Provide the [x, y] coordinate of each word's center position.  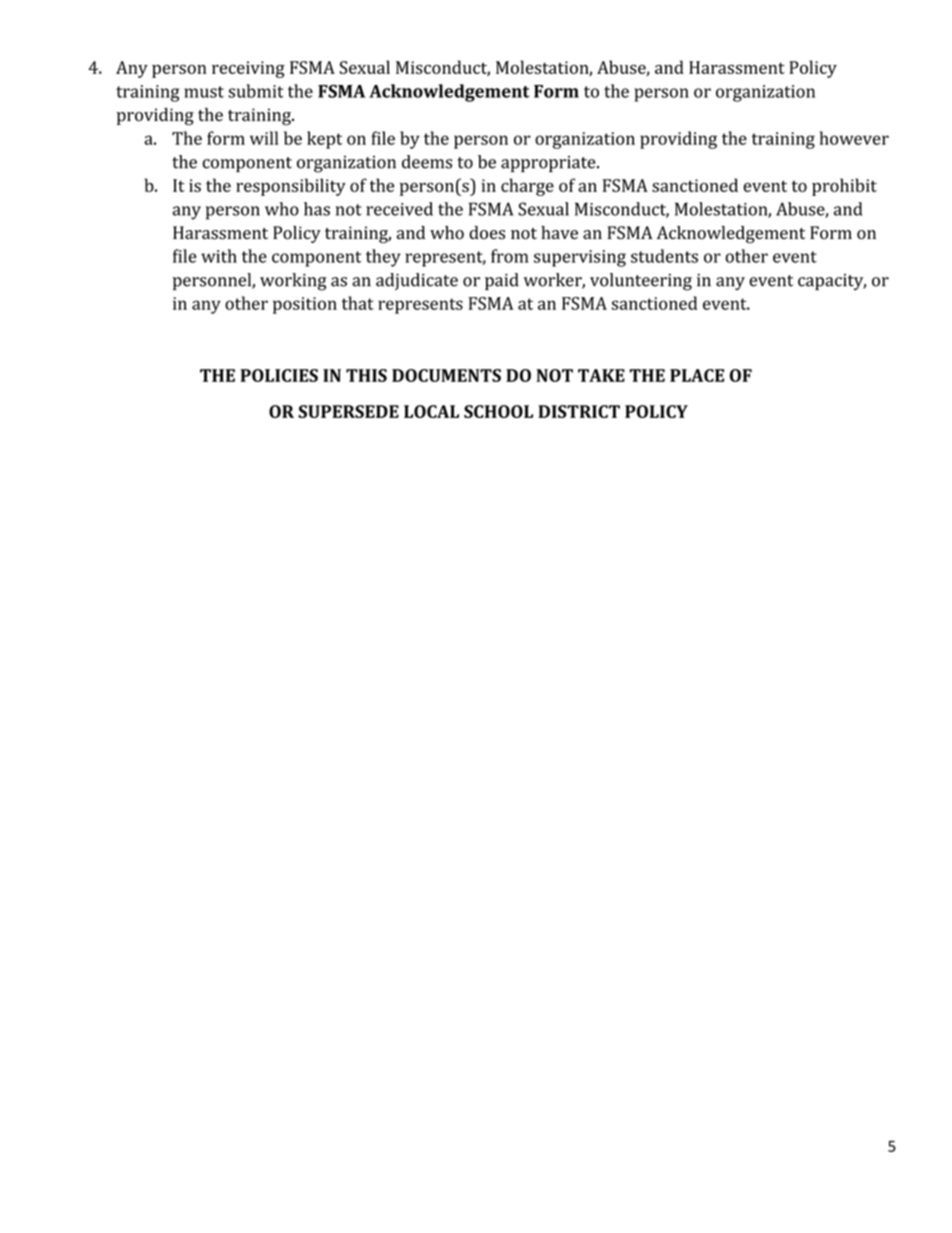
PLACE [697, 375]
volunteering [641, 282]
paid [502, 281]
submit [256, 91]
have [559, 232]
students [664, 256]
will [264, 138]
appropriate [549, 164]
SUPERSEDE [348, 411]
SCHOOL [498, 411]
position [305, 305]
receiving [248, 69]
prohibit [844, 187]
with [219, 256]
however [854, 138]
